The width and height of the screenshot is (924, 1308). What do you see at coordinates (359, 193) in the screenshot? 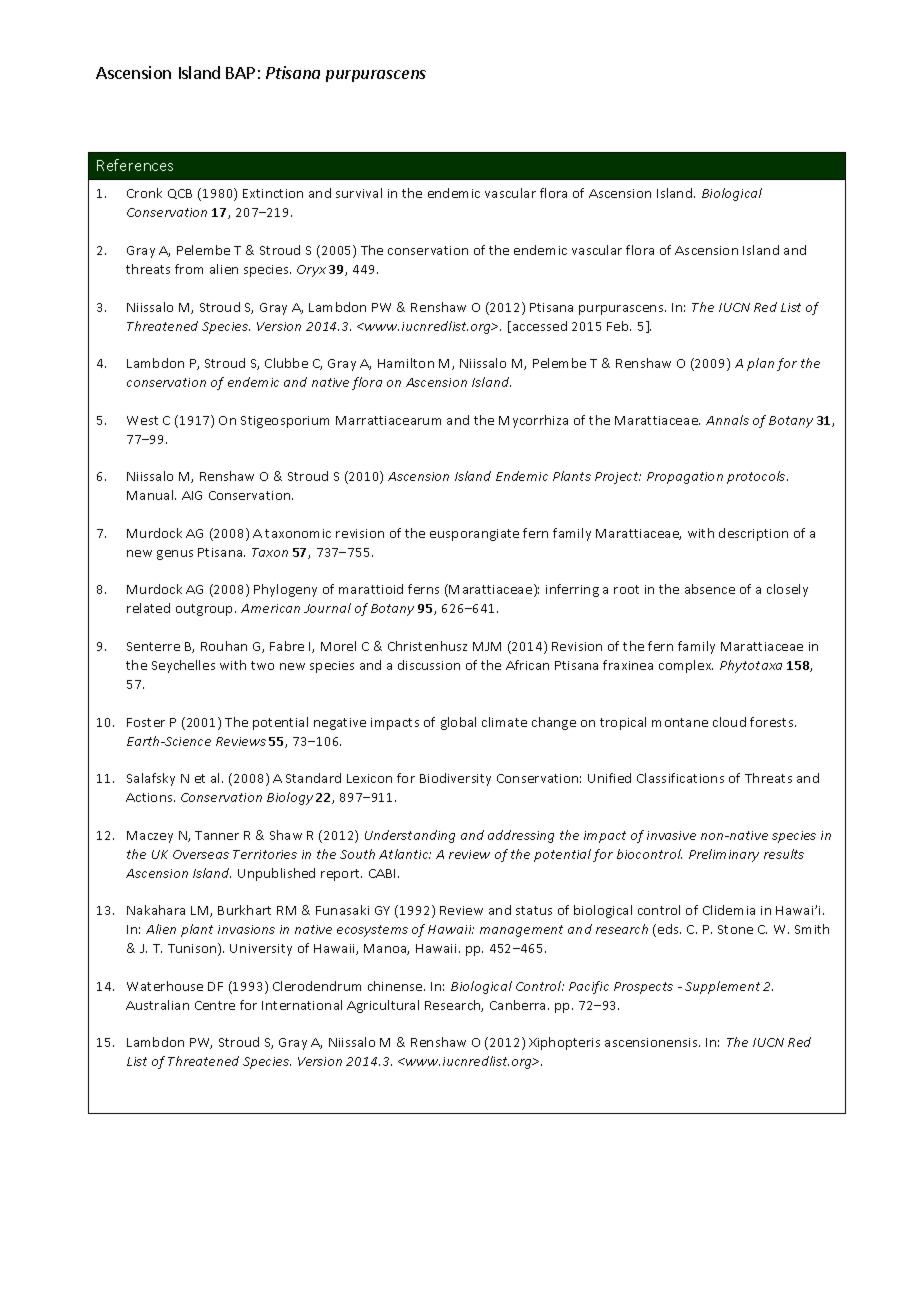
I see `survival` at bounding box center [359, 193].
